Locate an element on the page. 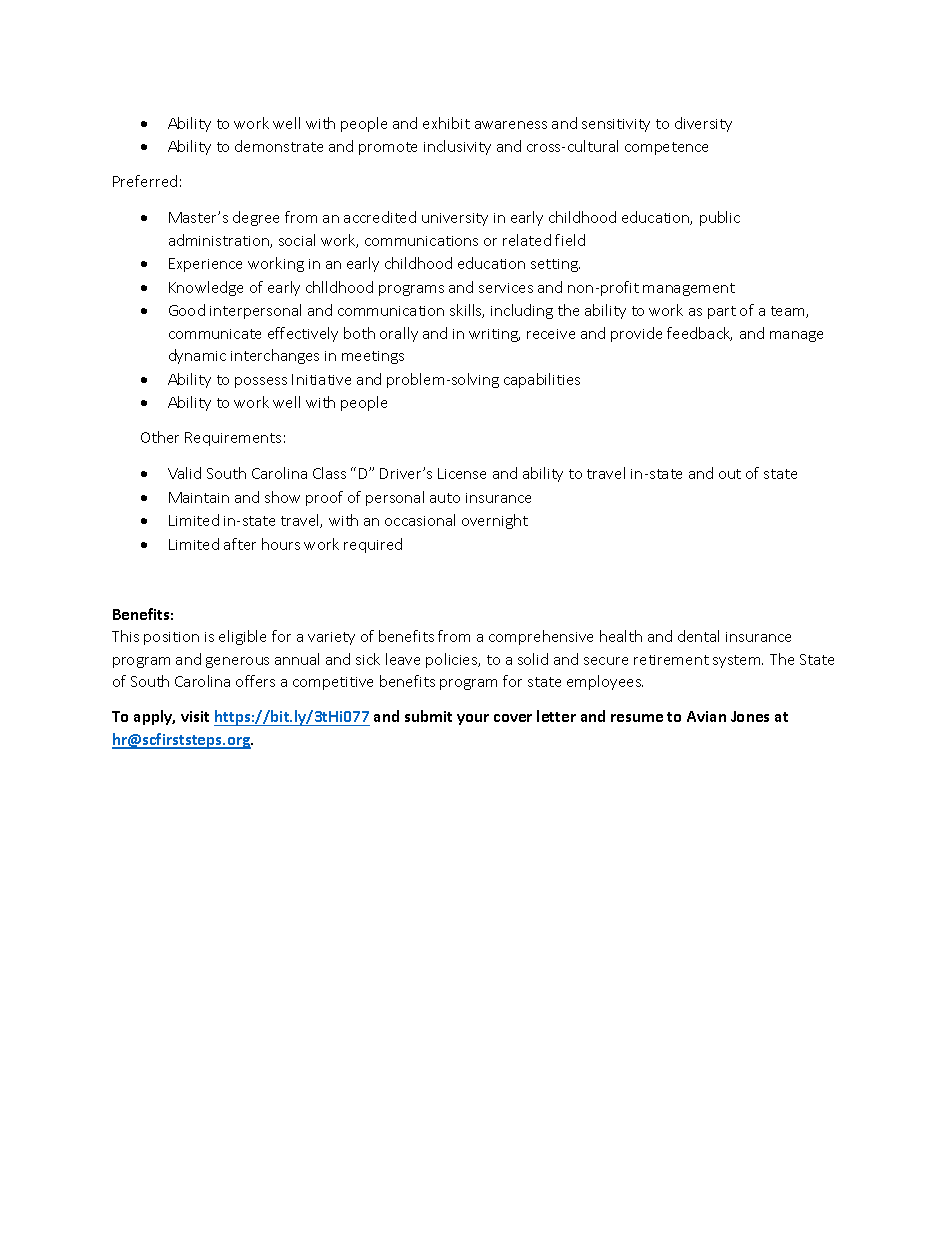 This image has width=952, height=1233. Avian is located at coordinates (706, 716).
